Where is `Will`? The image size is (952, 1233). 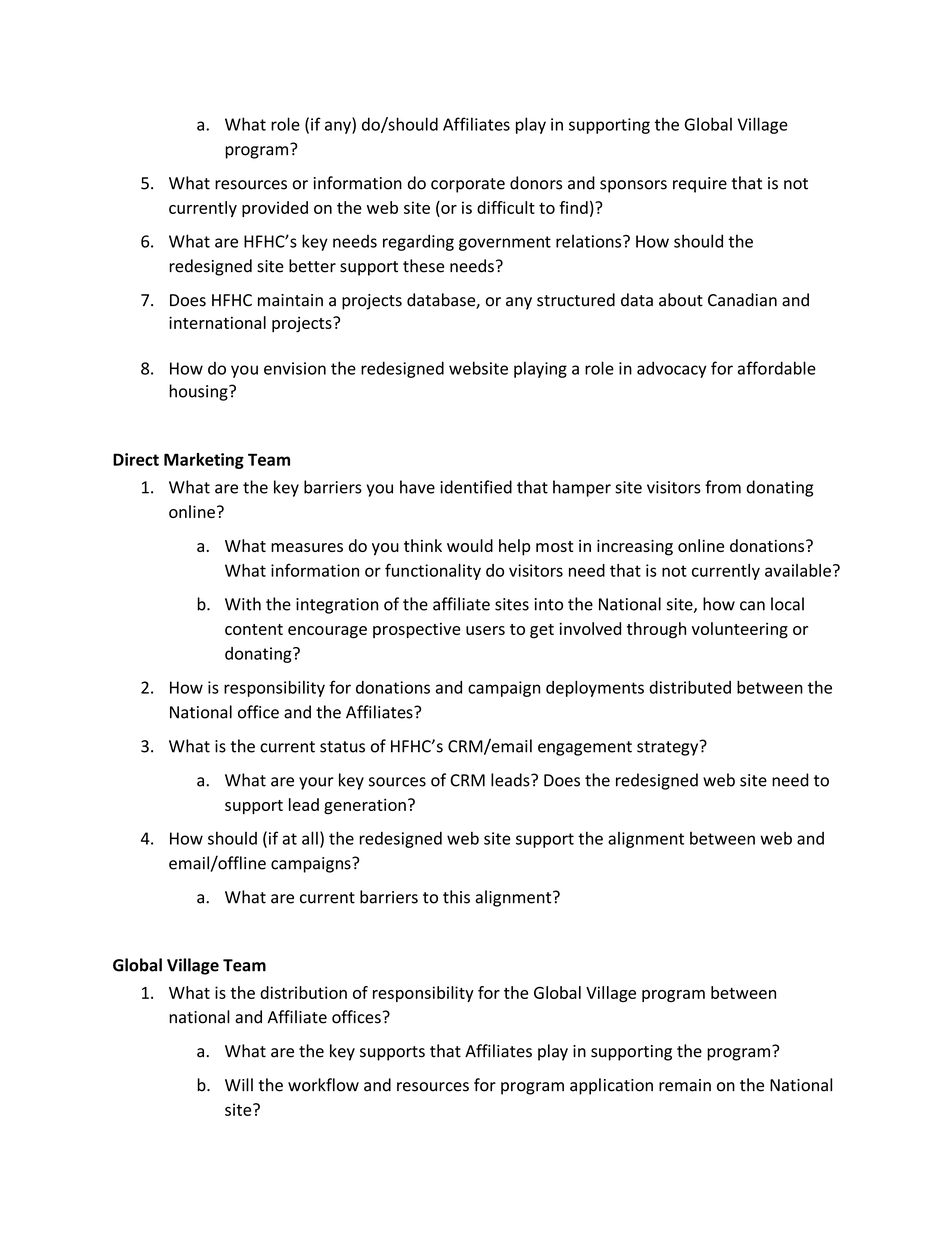 Will is located at coordinates (239, 1084).
